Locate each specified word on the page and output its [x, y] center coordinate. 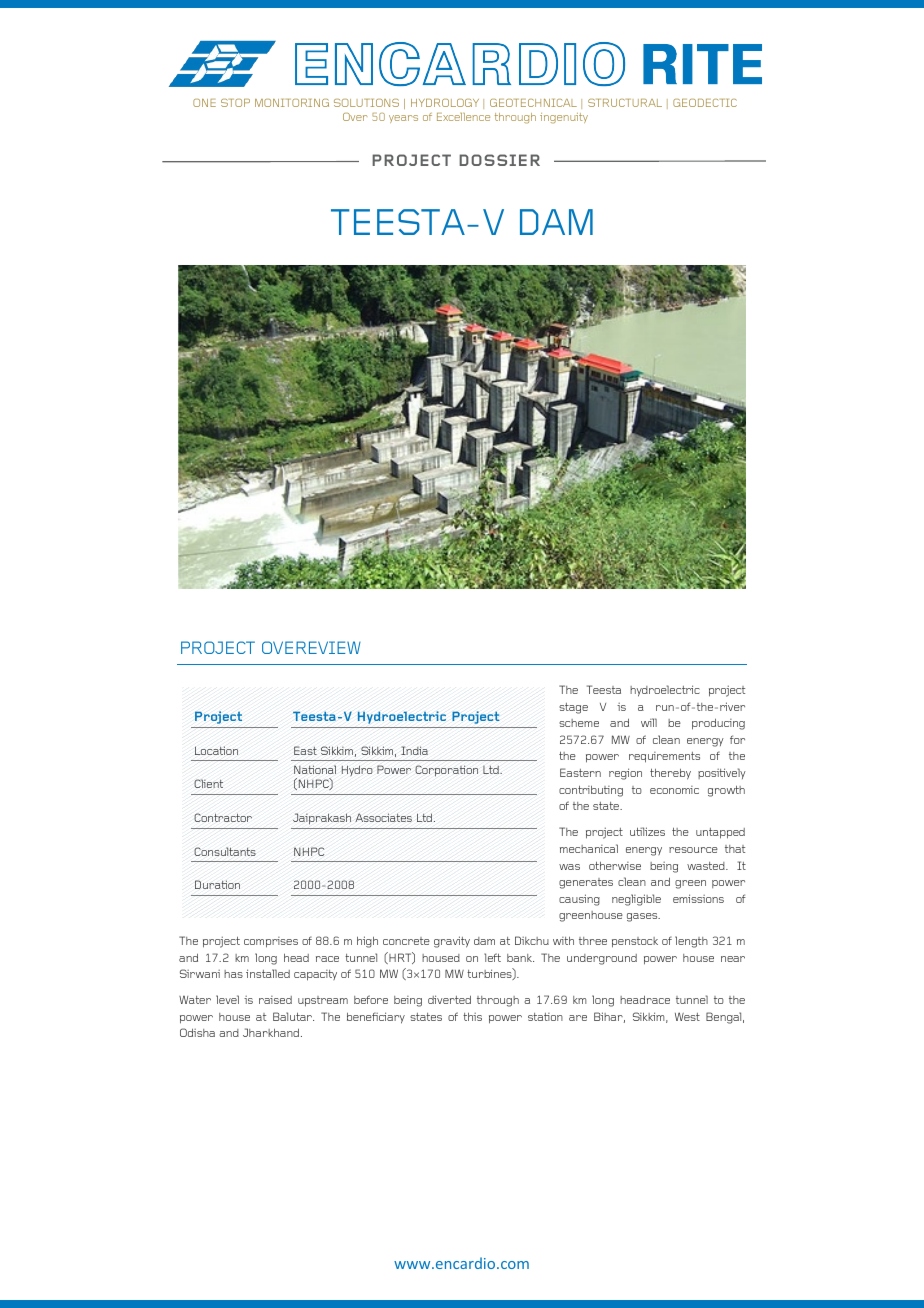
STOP [235, 103]
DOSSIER [499, 160]
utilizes [647, 831]
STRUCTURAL [625, 103]
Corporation [446, 771]
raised [275, 1000]
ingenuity [564, 118]
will [649, 722]
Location [216, 750]
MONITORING [292, 103]
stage [573, 708]
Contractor [223, 817]
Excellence [463, 117]
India [414, 750]
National [315, 769]
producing [718, 724]
